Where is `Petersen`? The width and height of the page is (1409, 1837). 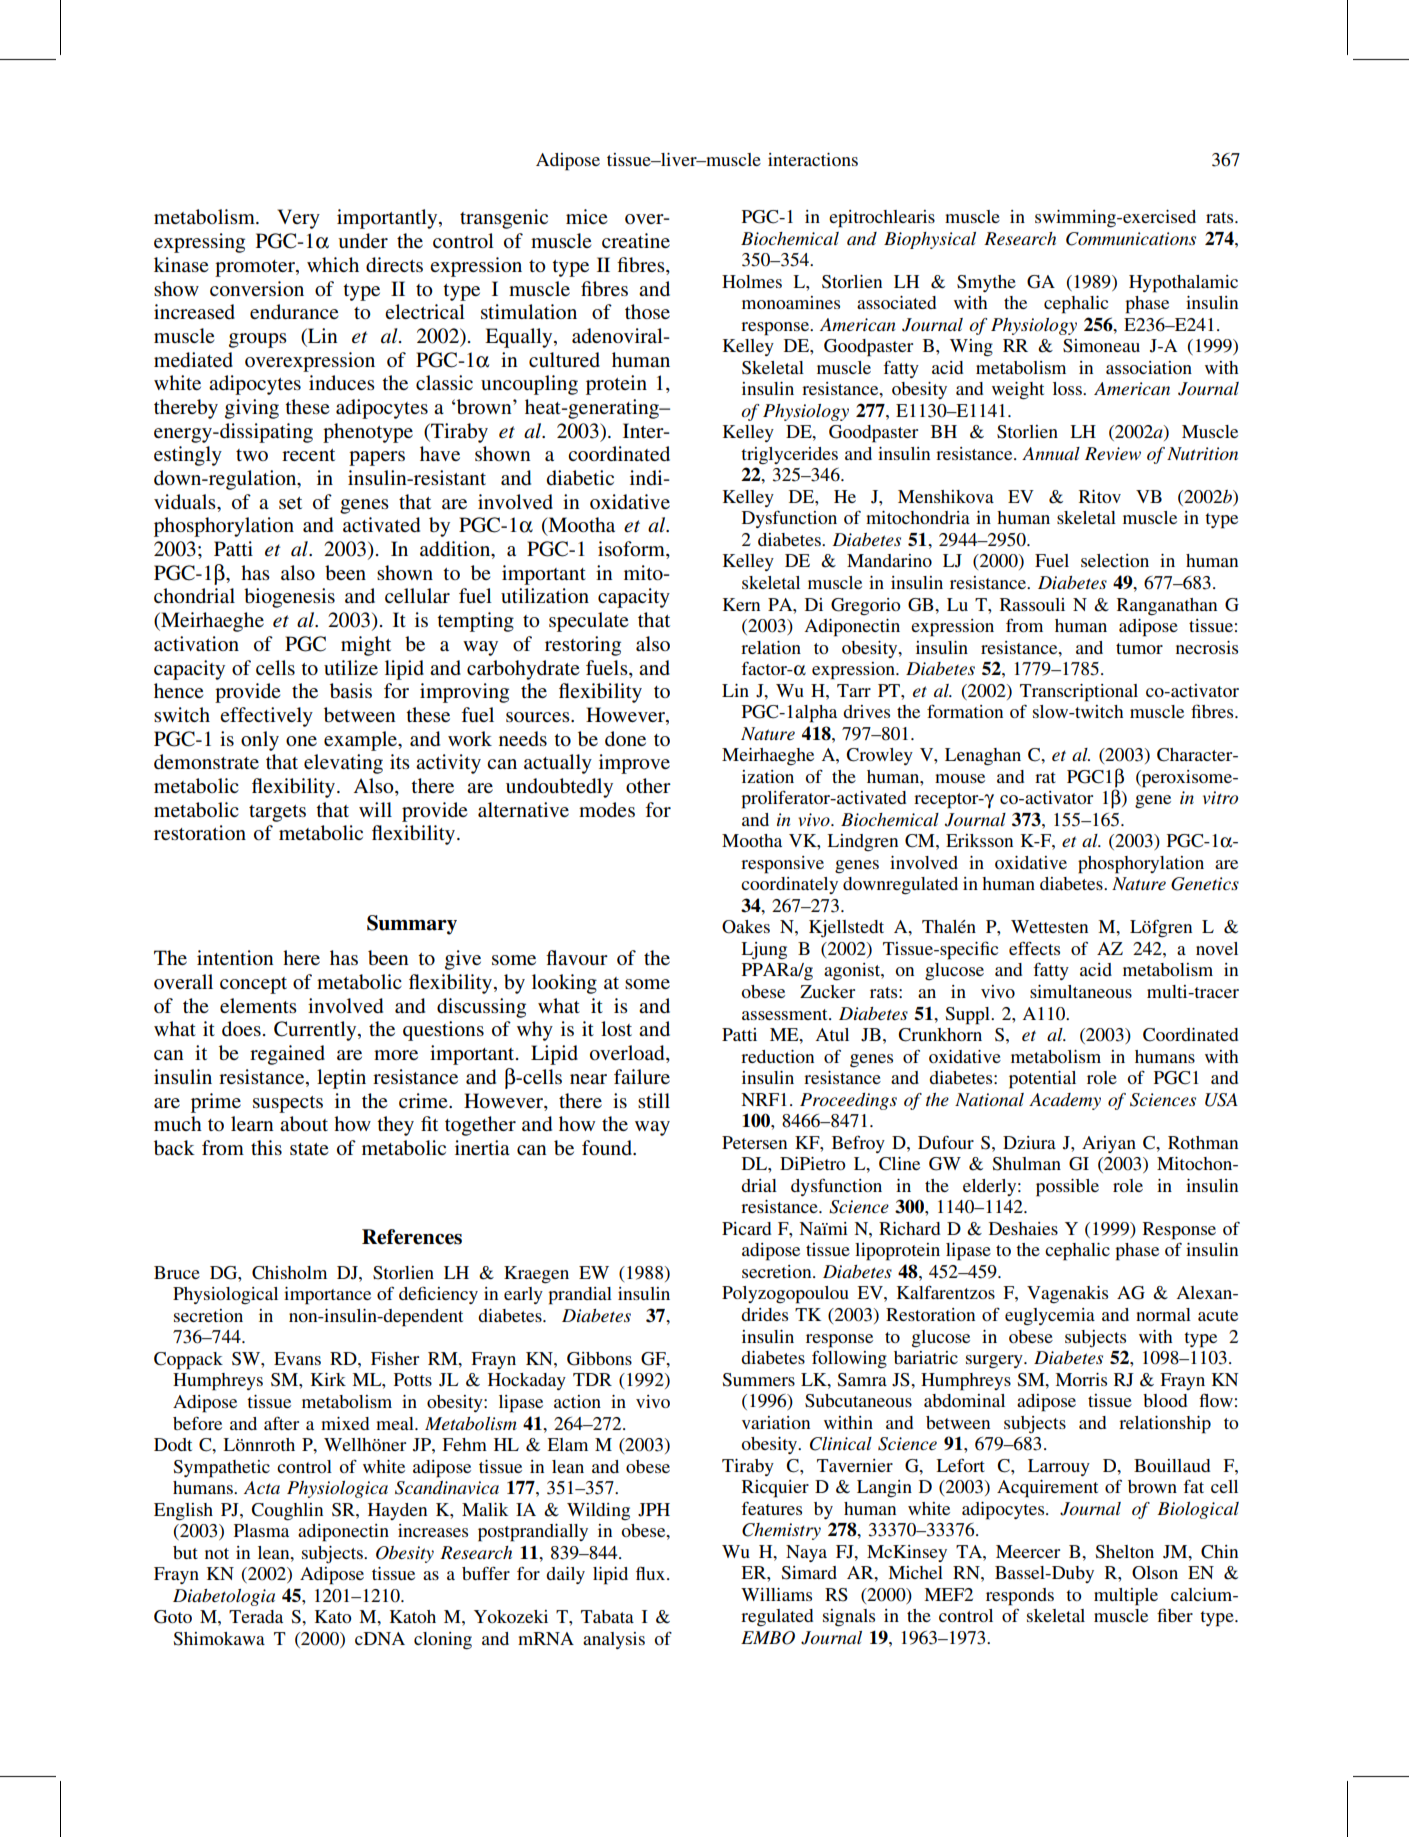
Petersen is located at coordinates (754, 1142).
